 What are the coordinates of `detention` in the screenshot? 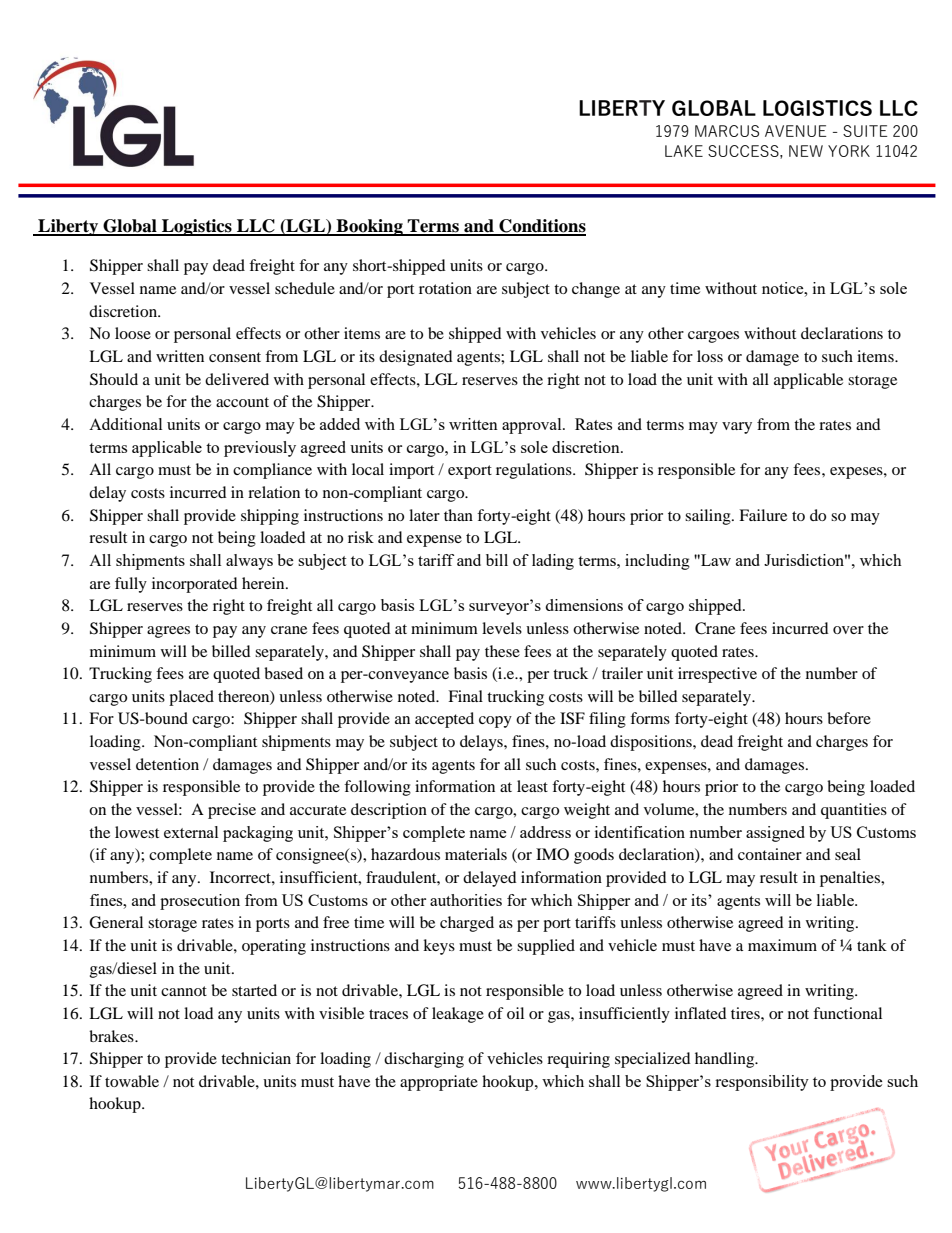 It's located at (167, 764).
